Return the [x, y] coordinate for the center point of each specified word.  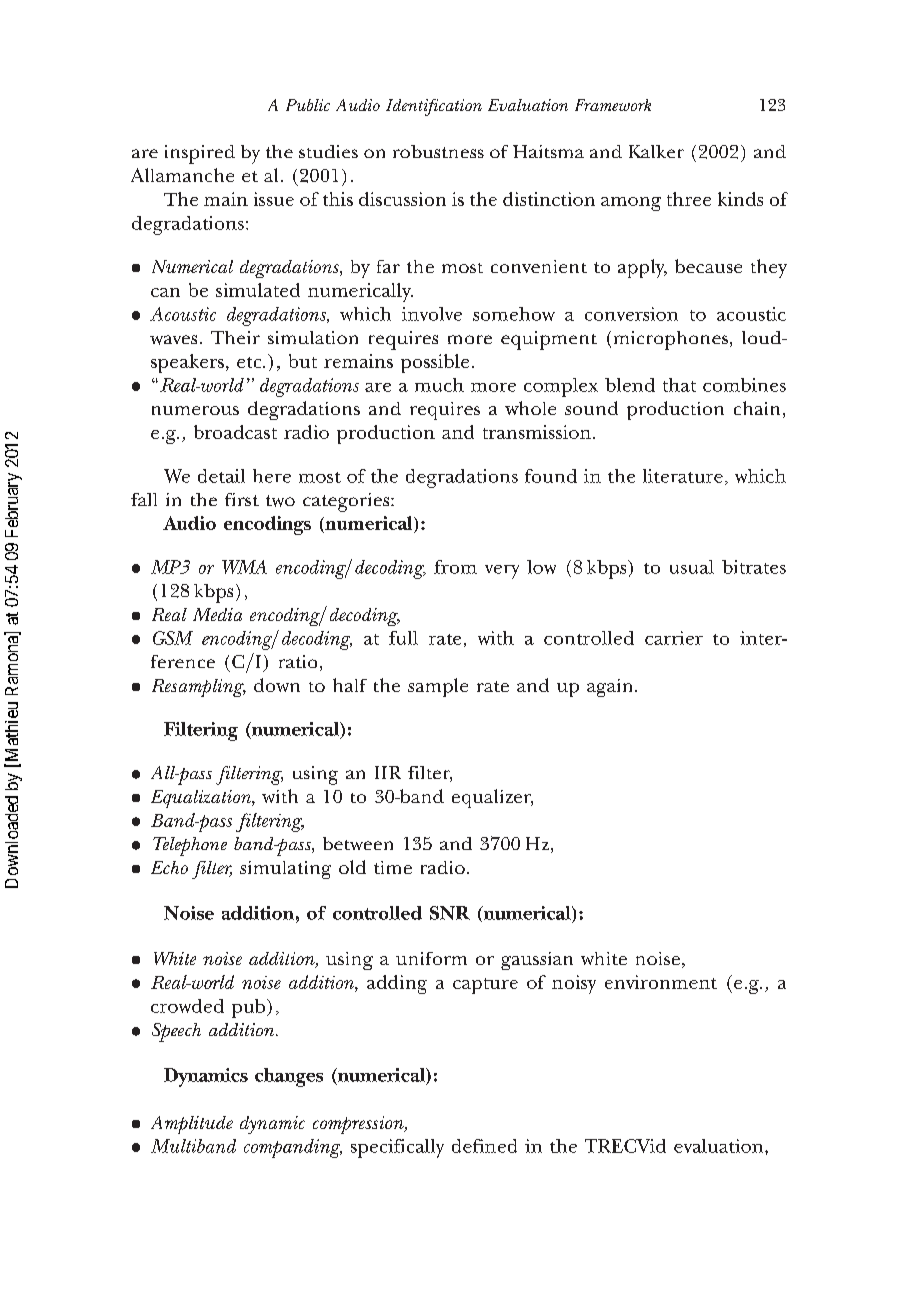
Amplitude [192, 1125]
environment [661, 982]
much [439, 385]
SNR [450, 913]
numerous [195, 410]
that [679, 385]
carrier [674, 638]
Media [217, 614]
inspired [200, 154]
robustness [438, 151]
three [689, 199]
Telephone [190, 846]
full [403, 638]
